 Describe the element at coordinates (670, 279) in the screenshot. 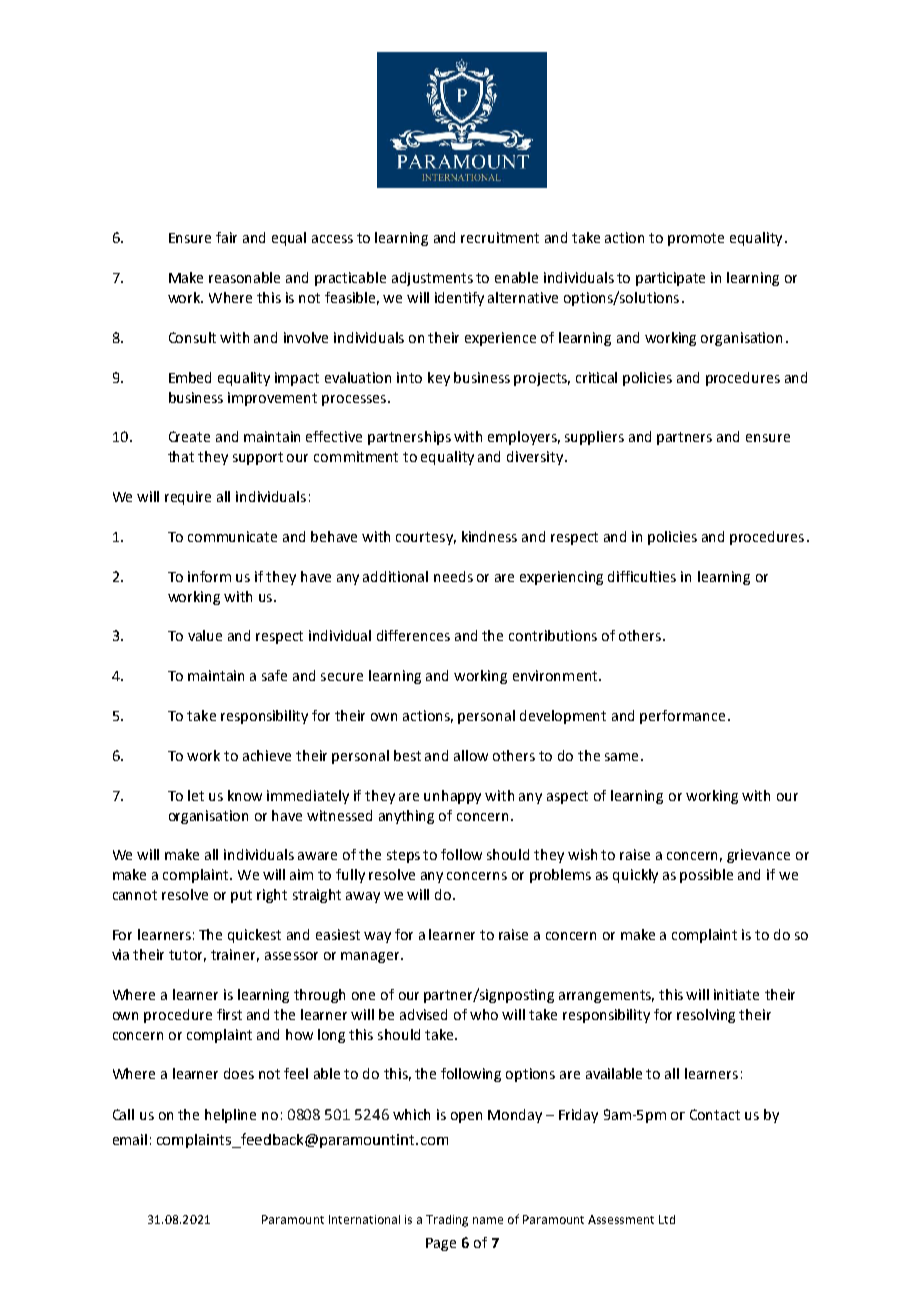

I see `participate` at that location.
